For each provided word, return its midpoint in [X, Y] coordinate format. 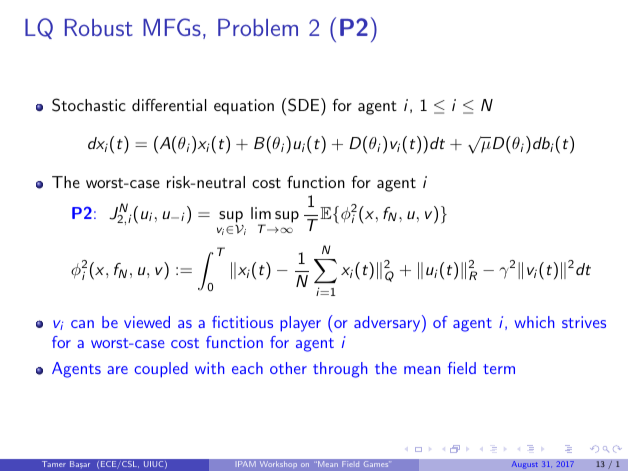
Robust [99, 27]
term [499, 369]
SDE [303, 105]
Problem [258, 27]
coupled [161, 370]
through [340, 370]
